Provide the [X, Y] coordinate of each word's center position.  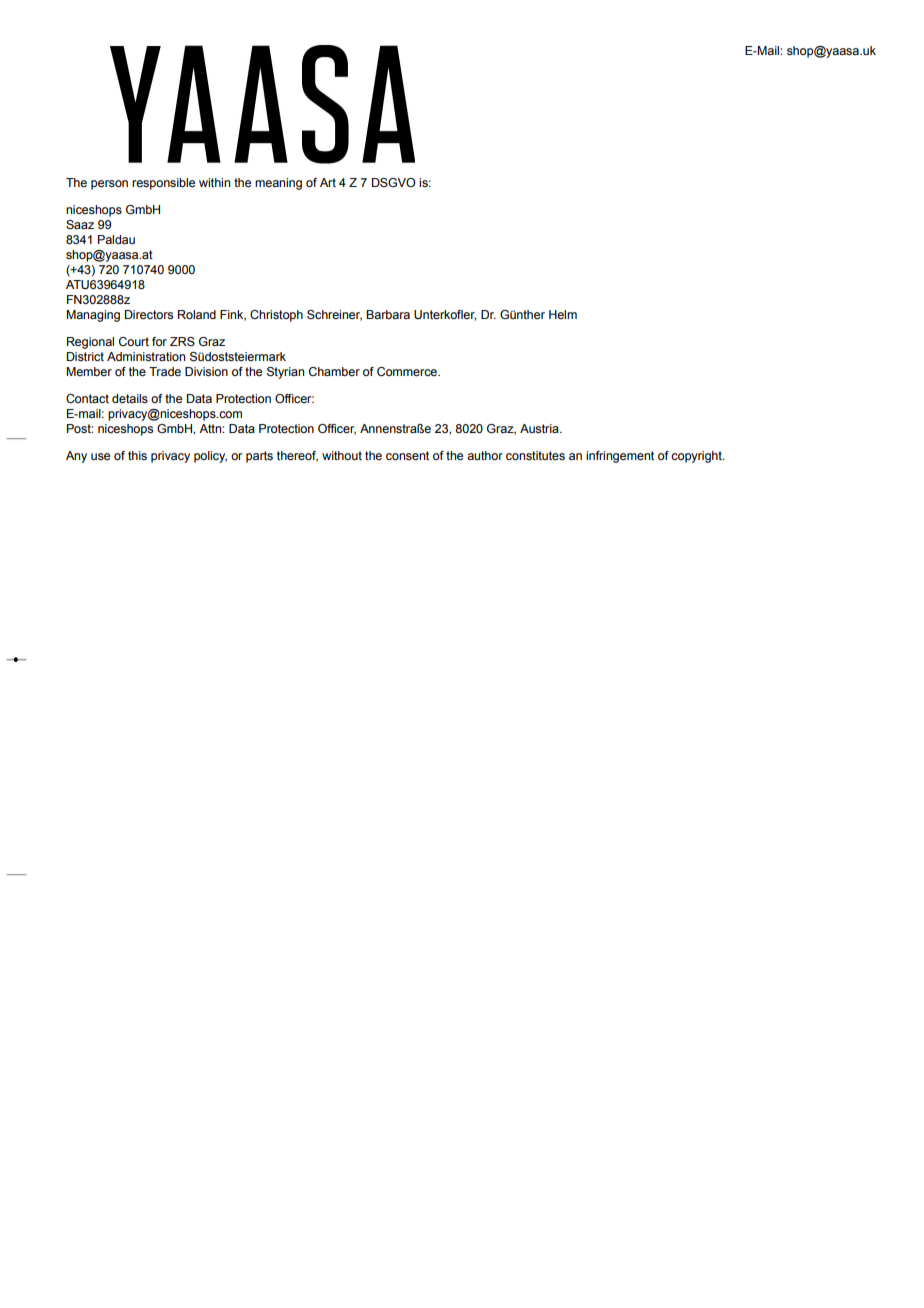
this [137, 455]
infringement [620, 457]
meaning [278, 184]
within [214, 182]
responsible [163, 184]
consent [407, 455]
